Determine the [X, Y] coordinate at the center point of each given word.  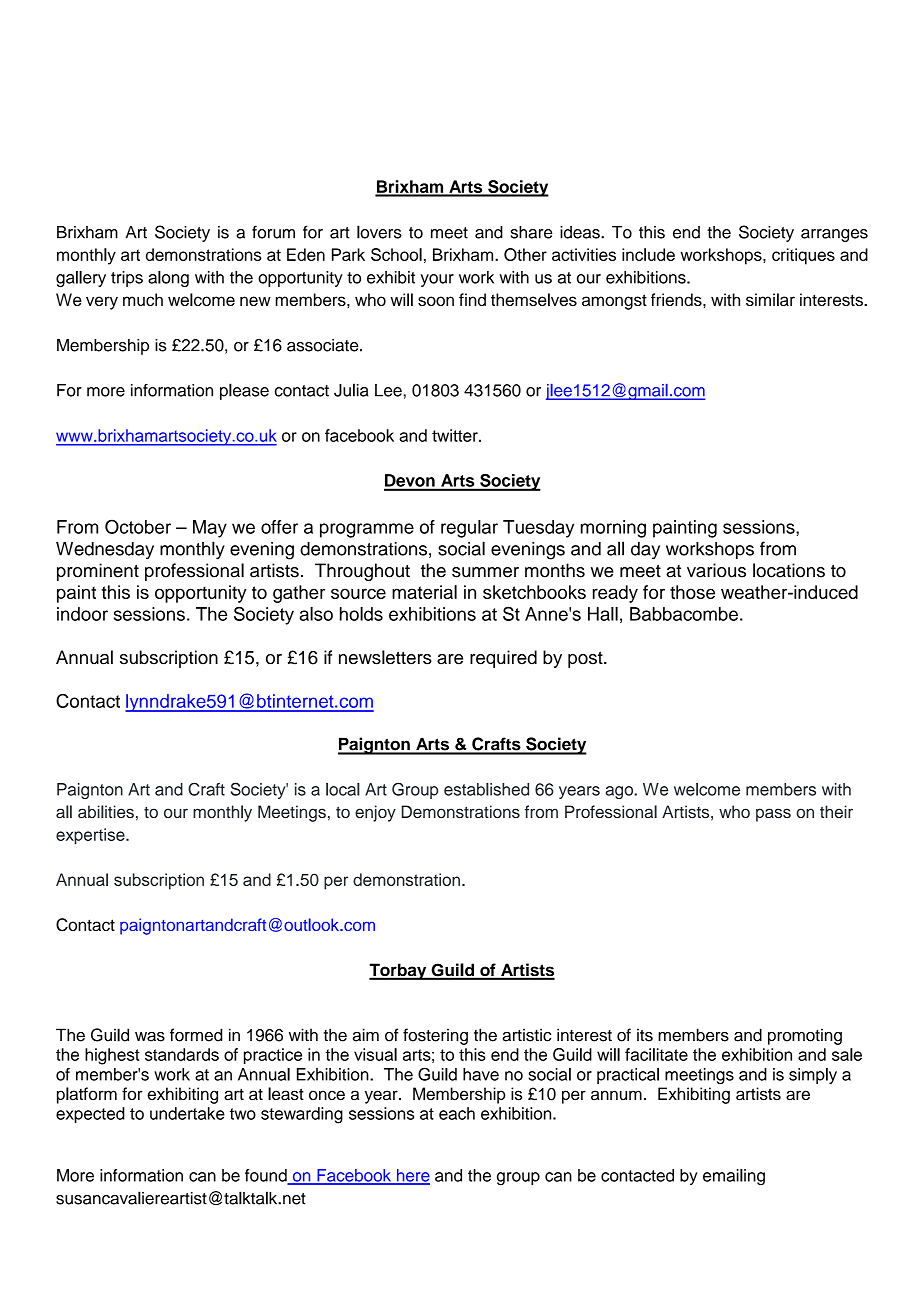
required [503, 659]
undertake [187, 1113]
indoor [82, 614]
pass [773, 815]
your [437, 280]
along [168, 279]
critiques [803, 256]
